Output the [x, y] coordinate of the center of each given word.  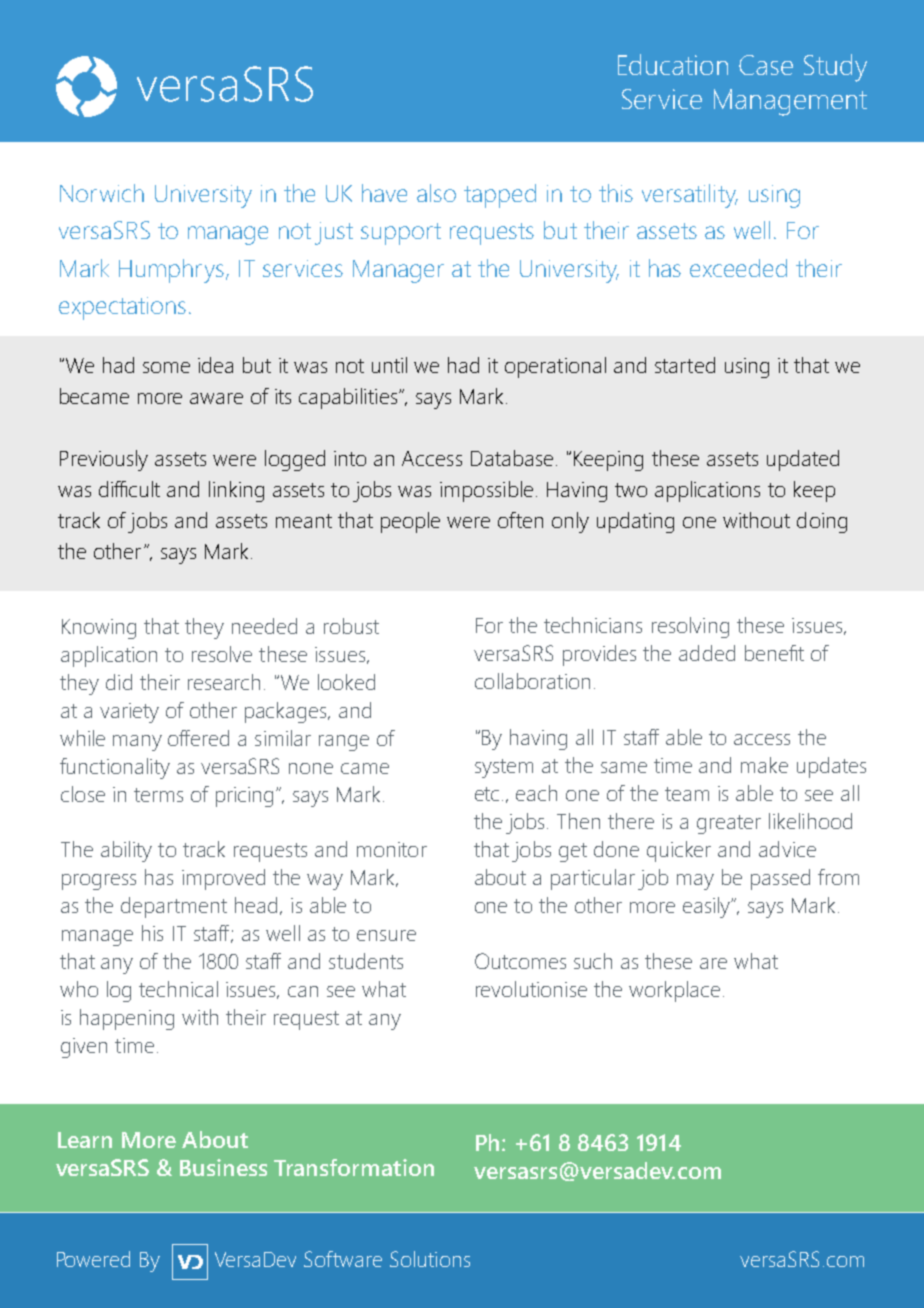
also [436, 193]
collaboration [532, 681]
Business [223, 1167]
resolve [222, 654]
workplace [674, 991]
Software [343, 1259]
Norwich [102, 193]
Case [766, 65]
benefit [774, 653]
